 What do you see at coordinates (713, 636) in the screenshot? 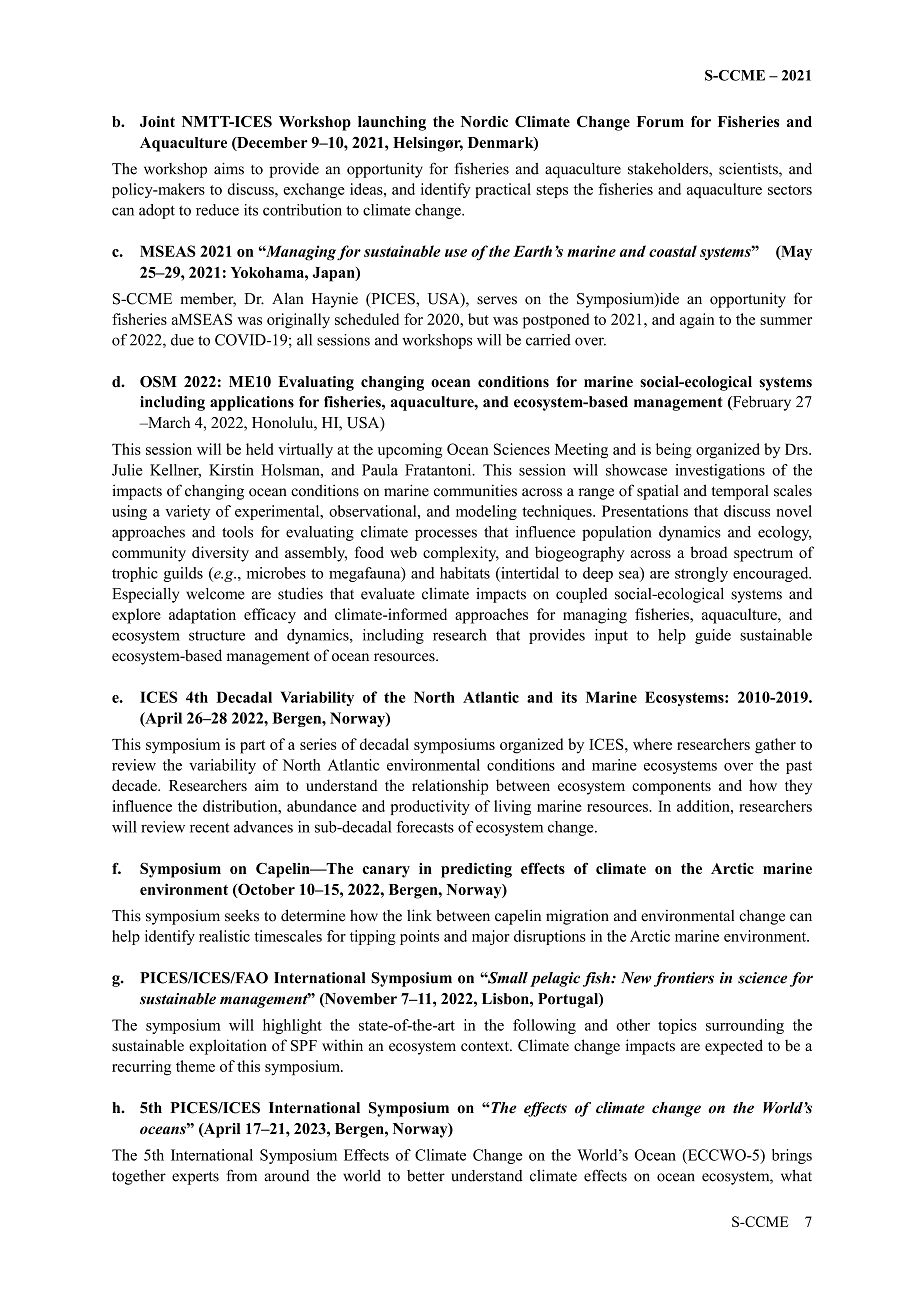
I see `guide` at bounding box center [713, 636].
